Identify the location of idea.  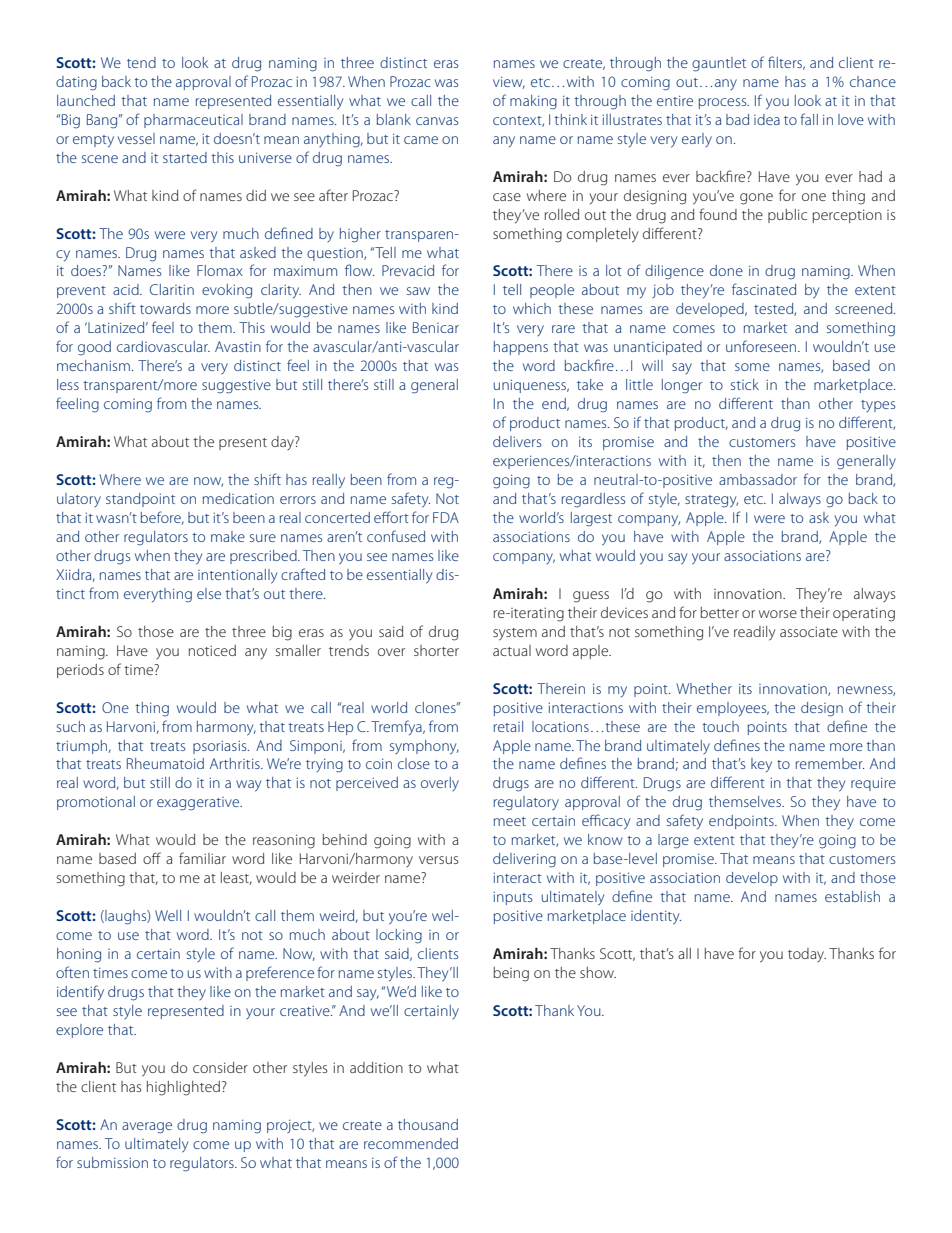
(767, 119).
